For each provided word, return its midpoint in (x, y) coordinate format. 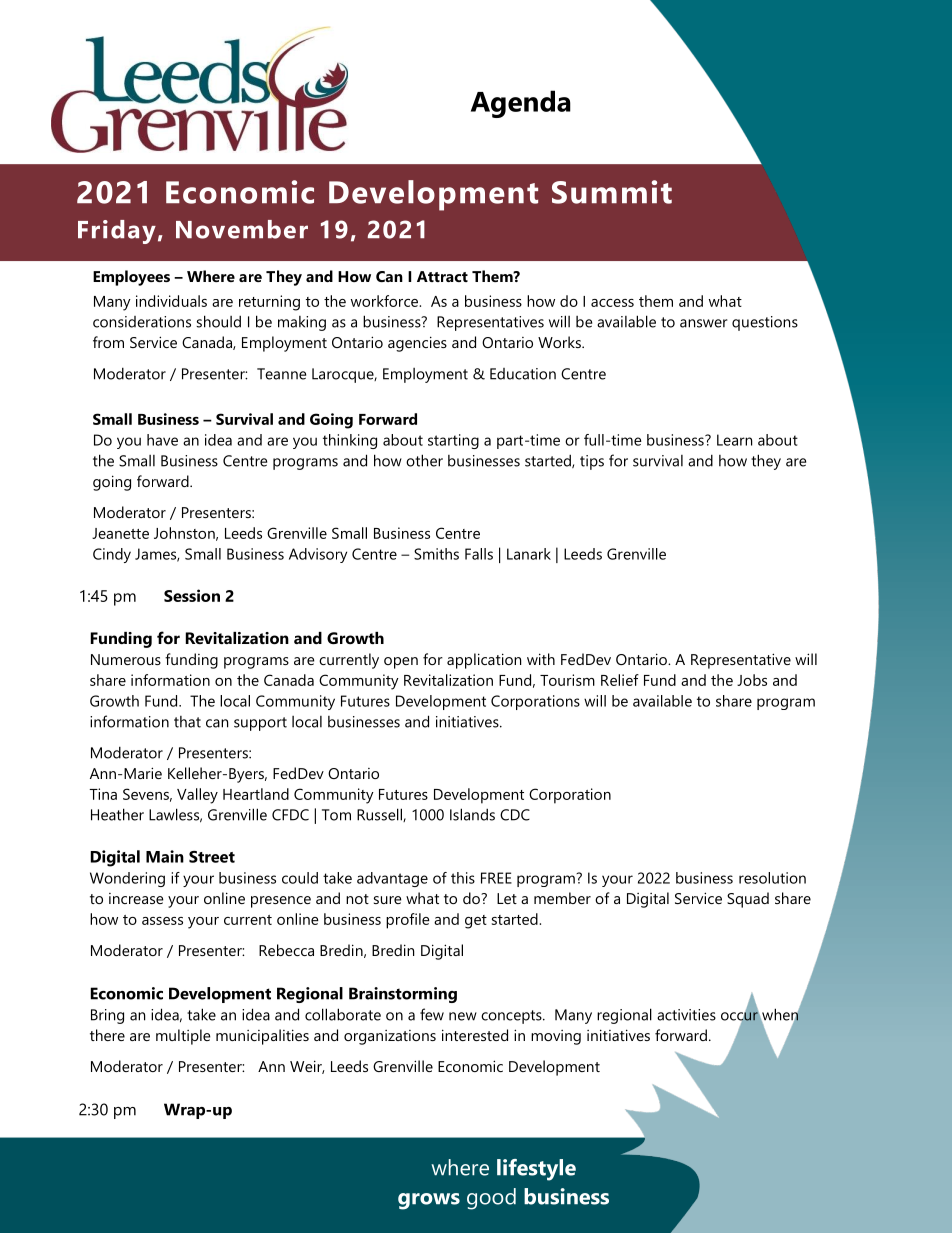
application (484, 661)
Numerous (126, 659)
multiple (183, 1037)
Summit (612, 192)
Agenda (521, 104)
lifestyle (536, 1170)
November (242, 229)
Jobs (752, 680)
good (491, 1199)
